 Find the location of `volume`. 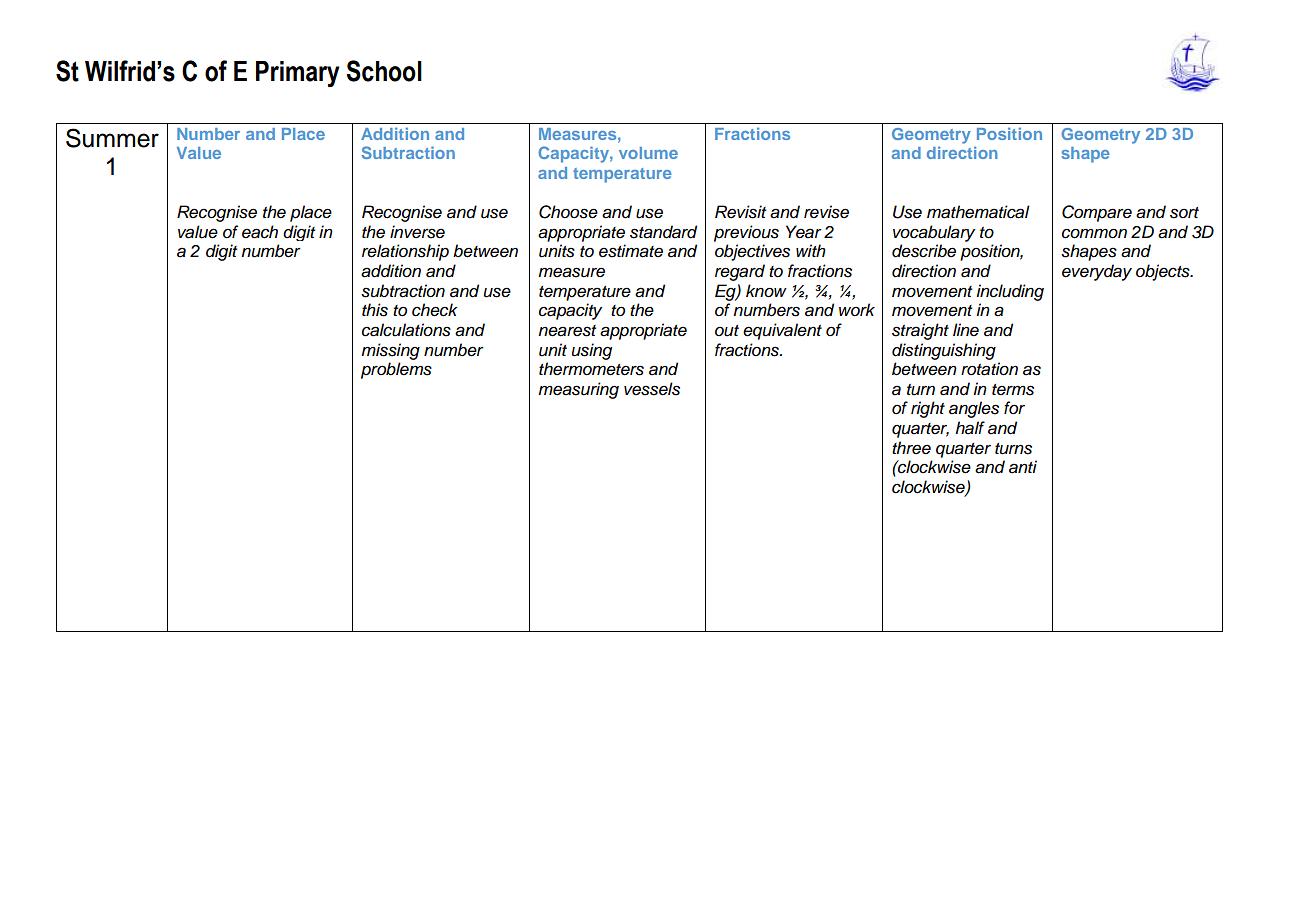

volume is located at coordinates (648, 153).
